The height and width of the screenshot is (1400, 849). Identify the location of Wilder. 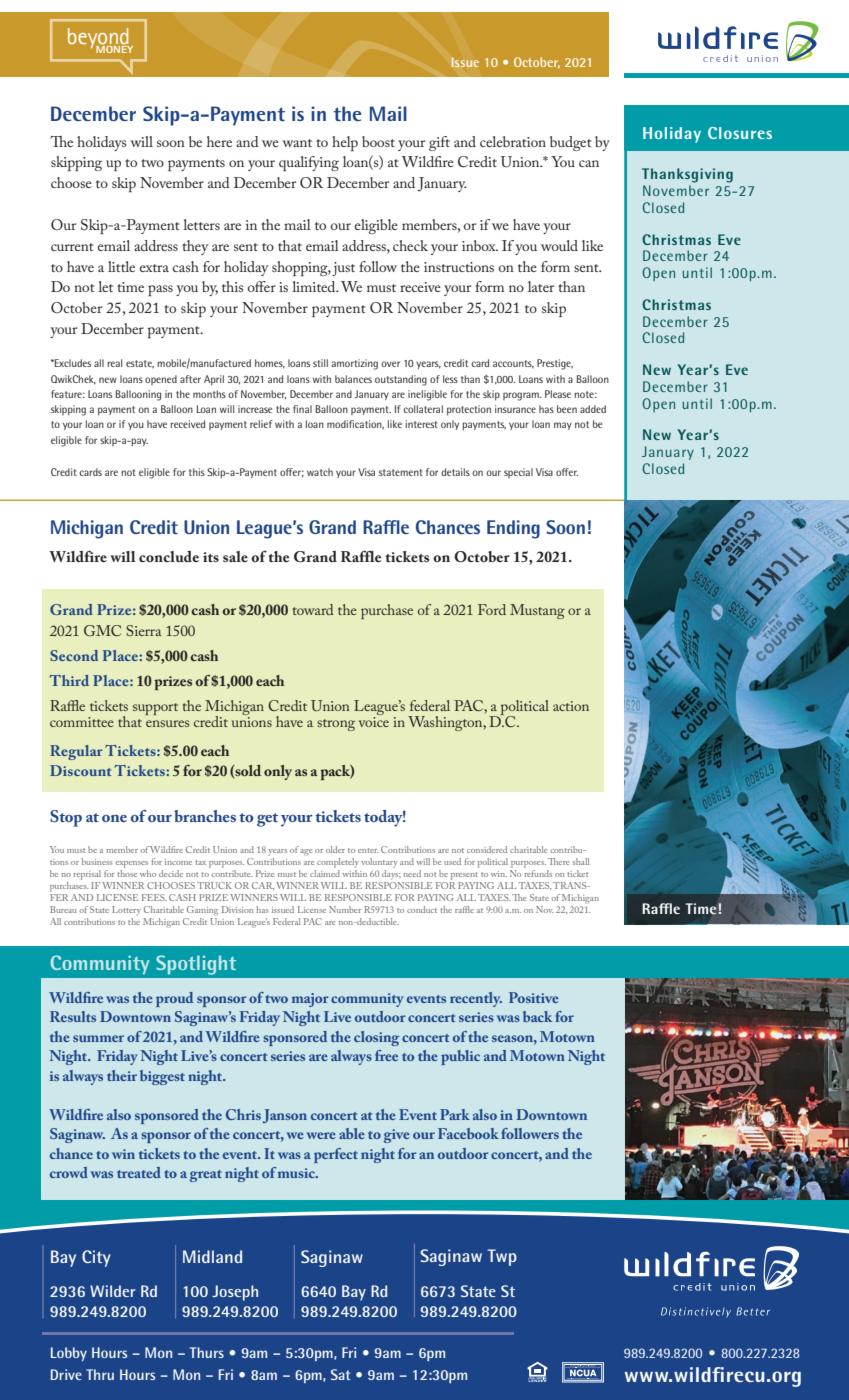
(112, 1291).
